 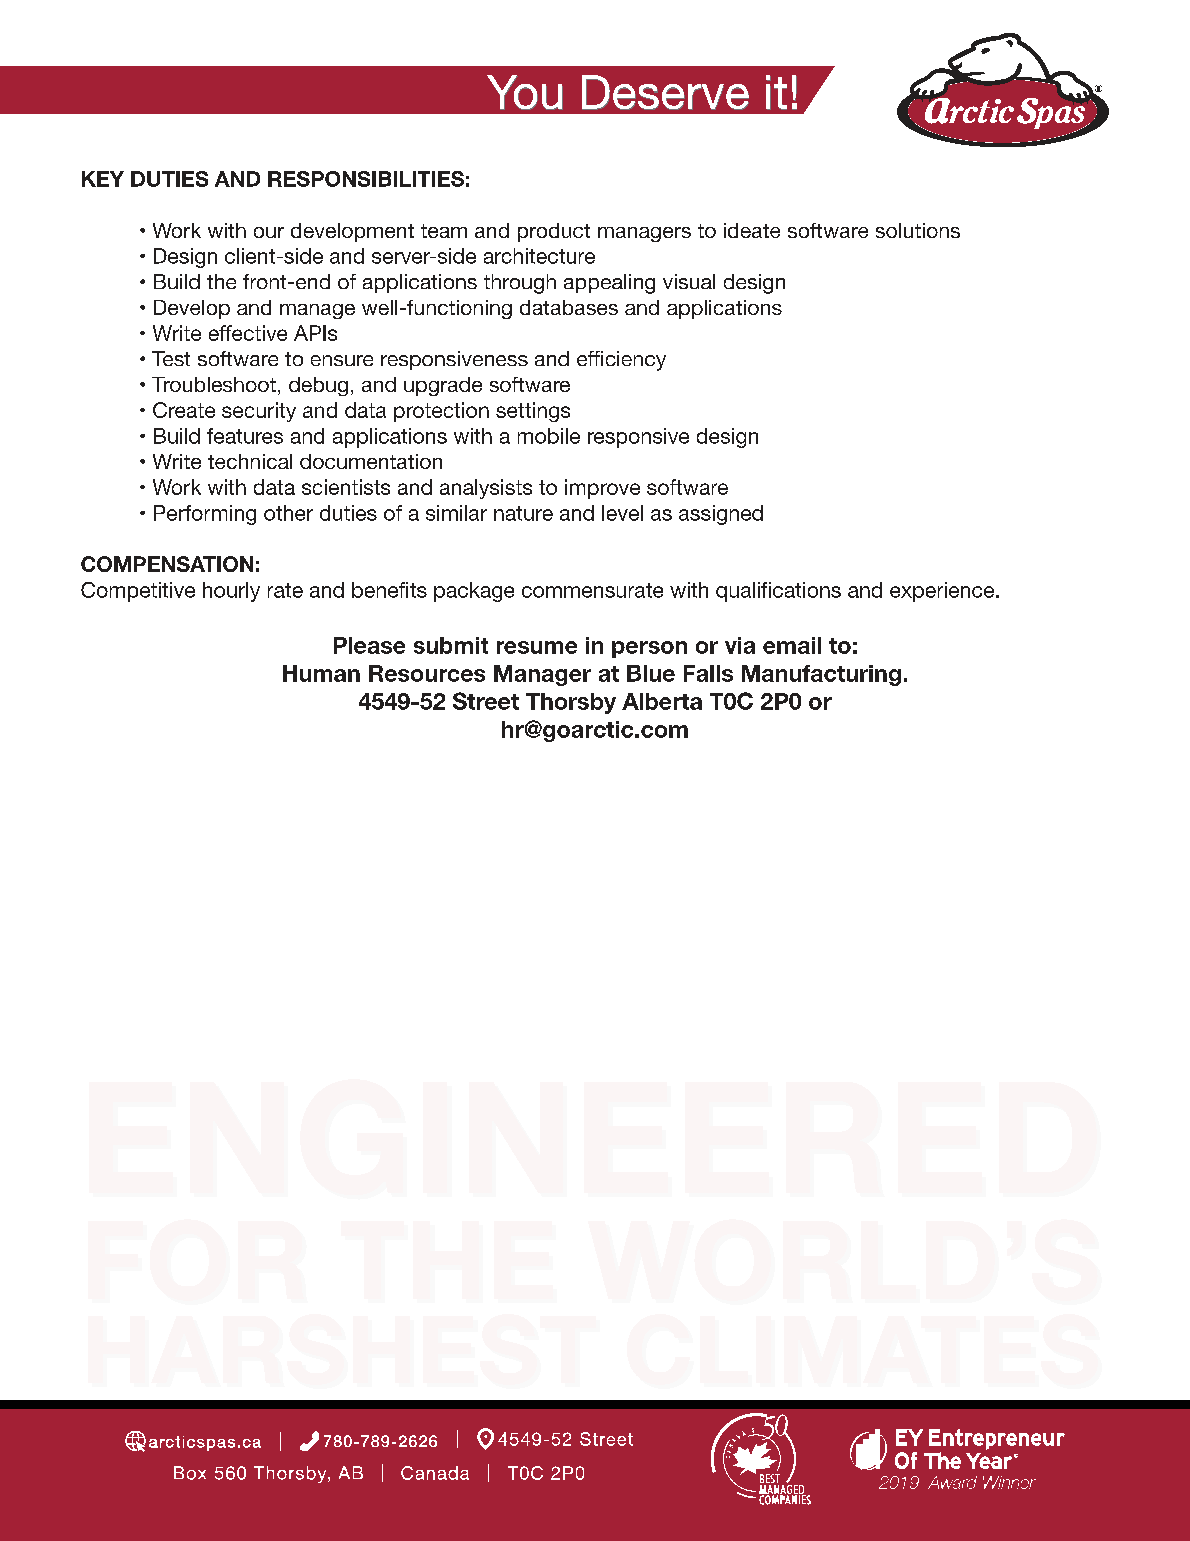 I want to click on KEY, so click(x=103, y=179).
